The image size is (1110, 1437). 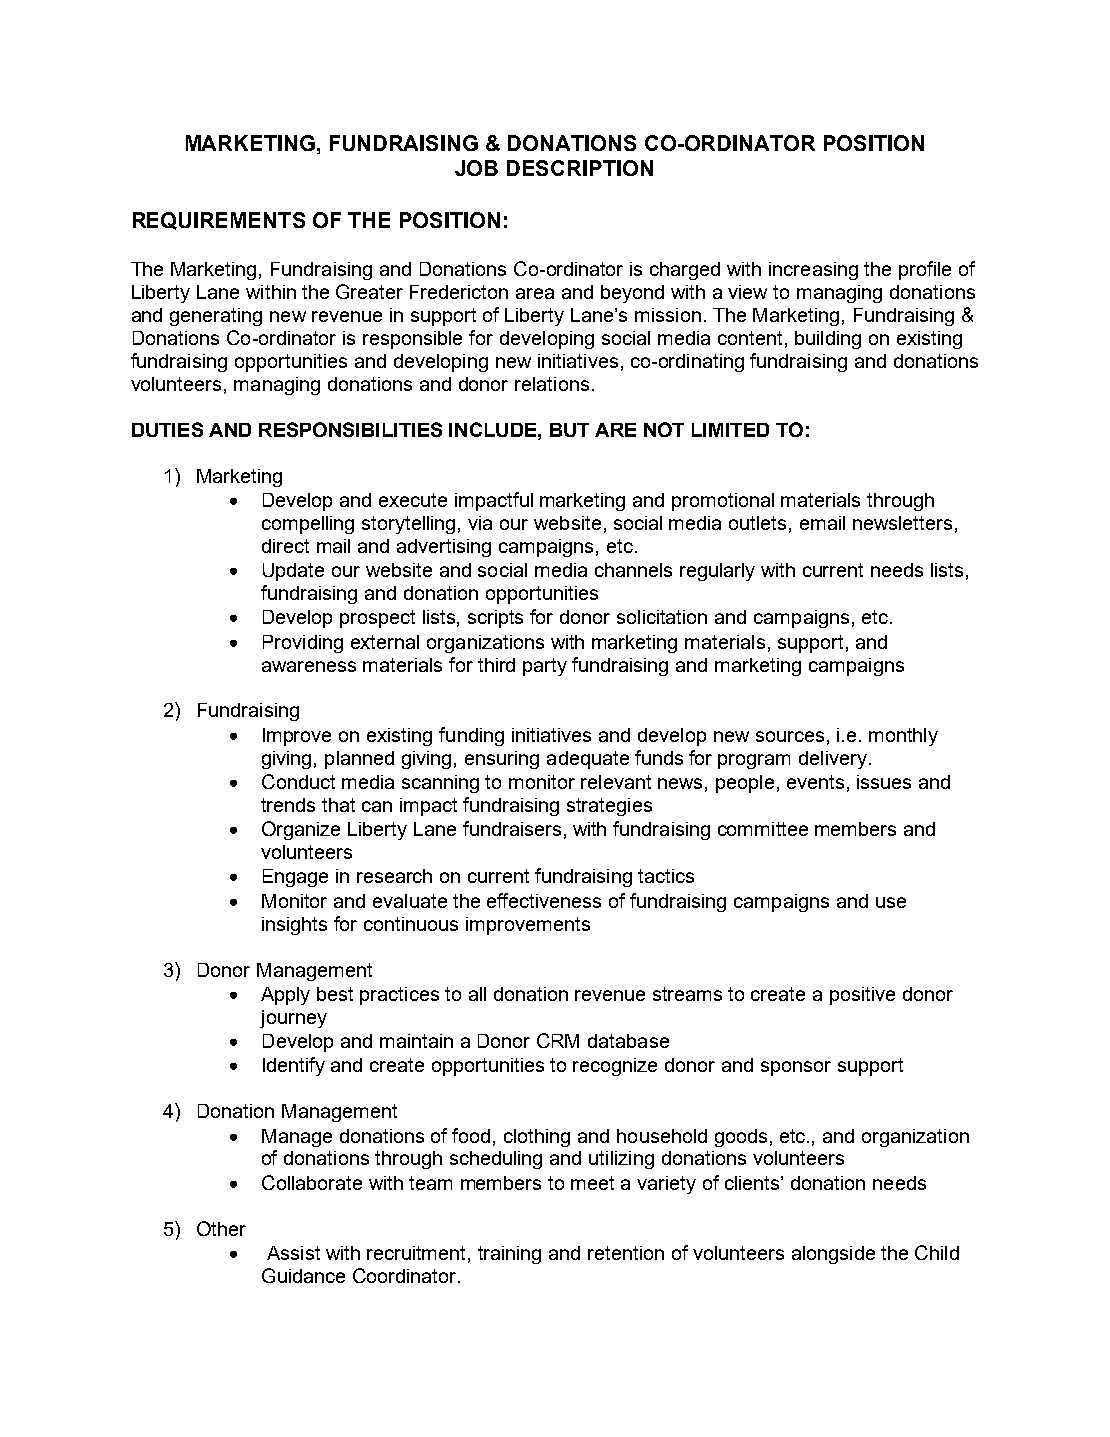 I want to click on REQUIREMENTS, so click(x=219, y=221).
